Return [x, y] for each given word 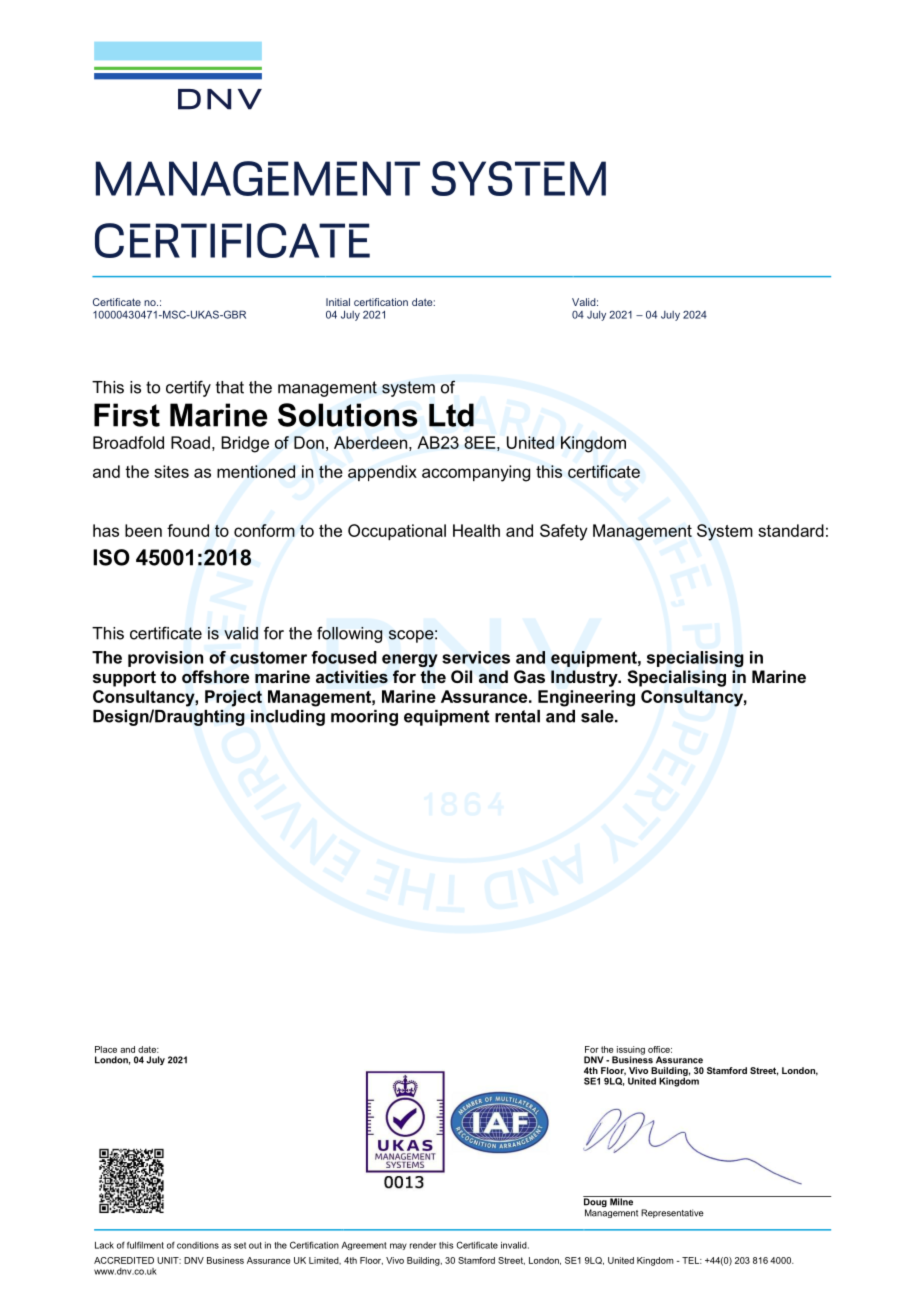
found [188, 530]
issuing [630, 1051]
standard [791, 530]
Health [476, 530]
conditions [198, 1245]
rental [517, 716]
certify [188, 388]
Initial [338, 302]
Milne [621, 1201]
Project [233, 698]
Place [106, 1049]
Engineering [586, 698]
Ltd [451, 415]
